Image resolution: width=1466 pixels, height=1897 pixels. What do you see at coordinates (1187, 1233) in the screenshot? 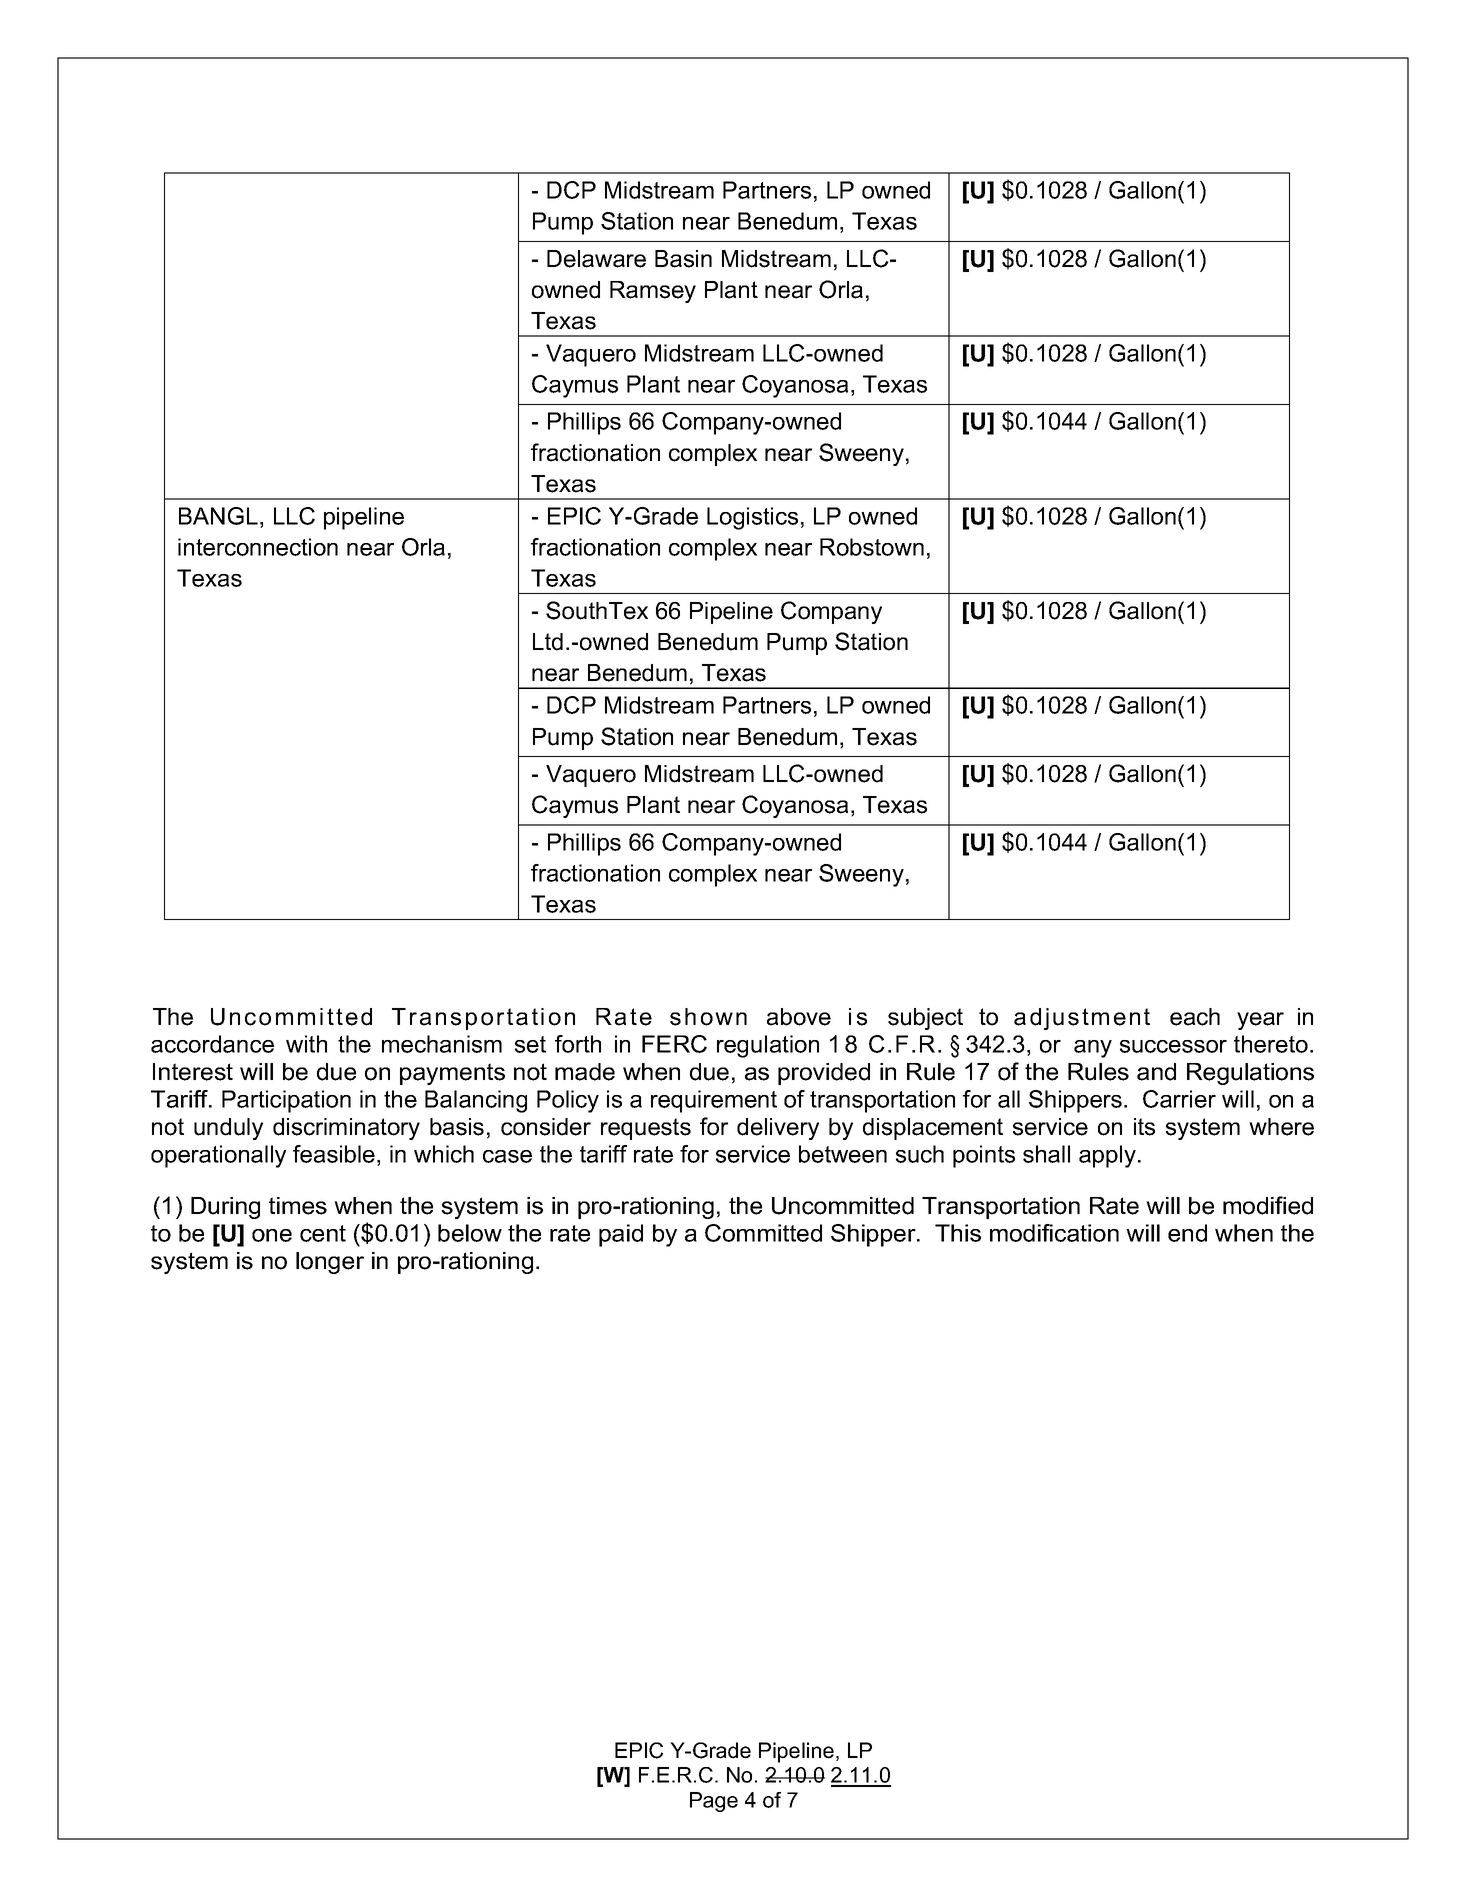
I see `end` at bounding box center [1187, 1233].
